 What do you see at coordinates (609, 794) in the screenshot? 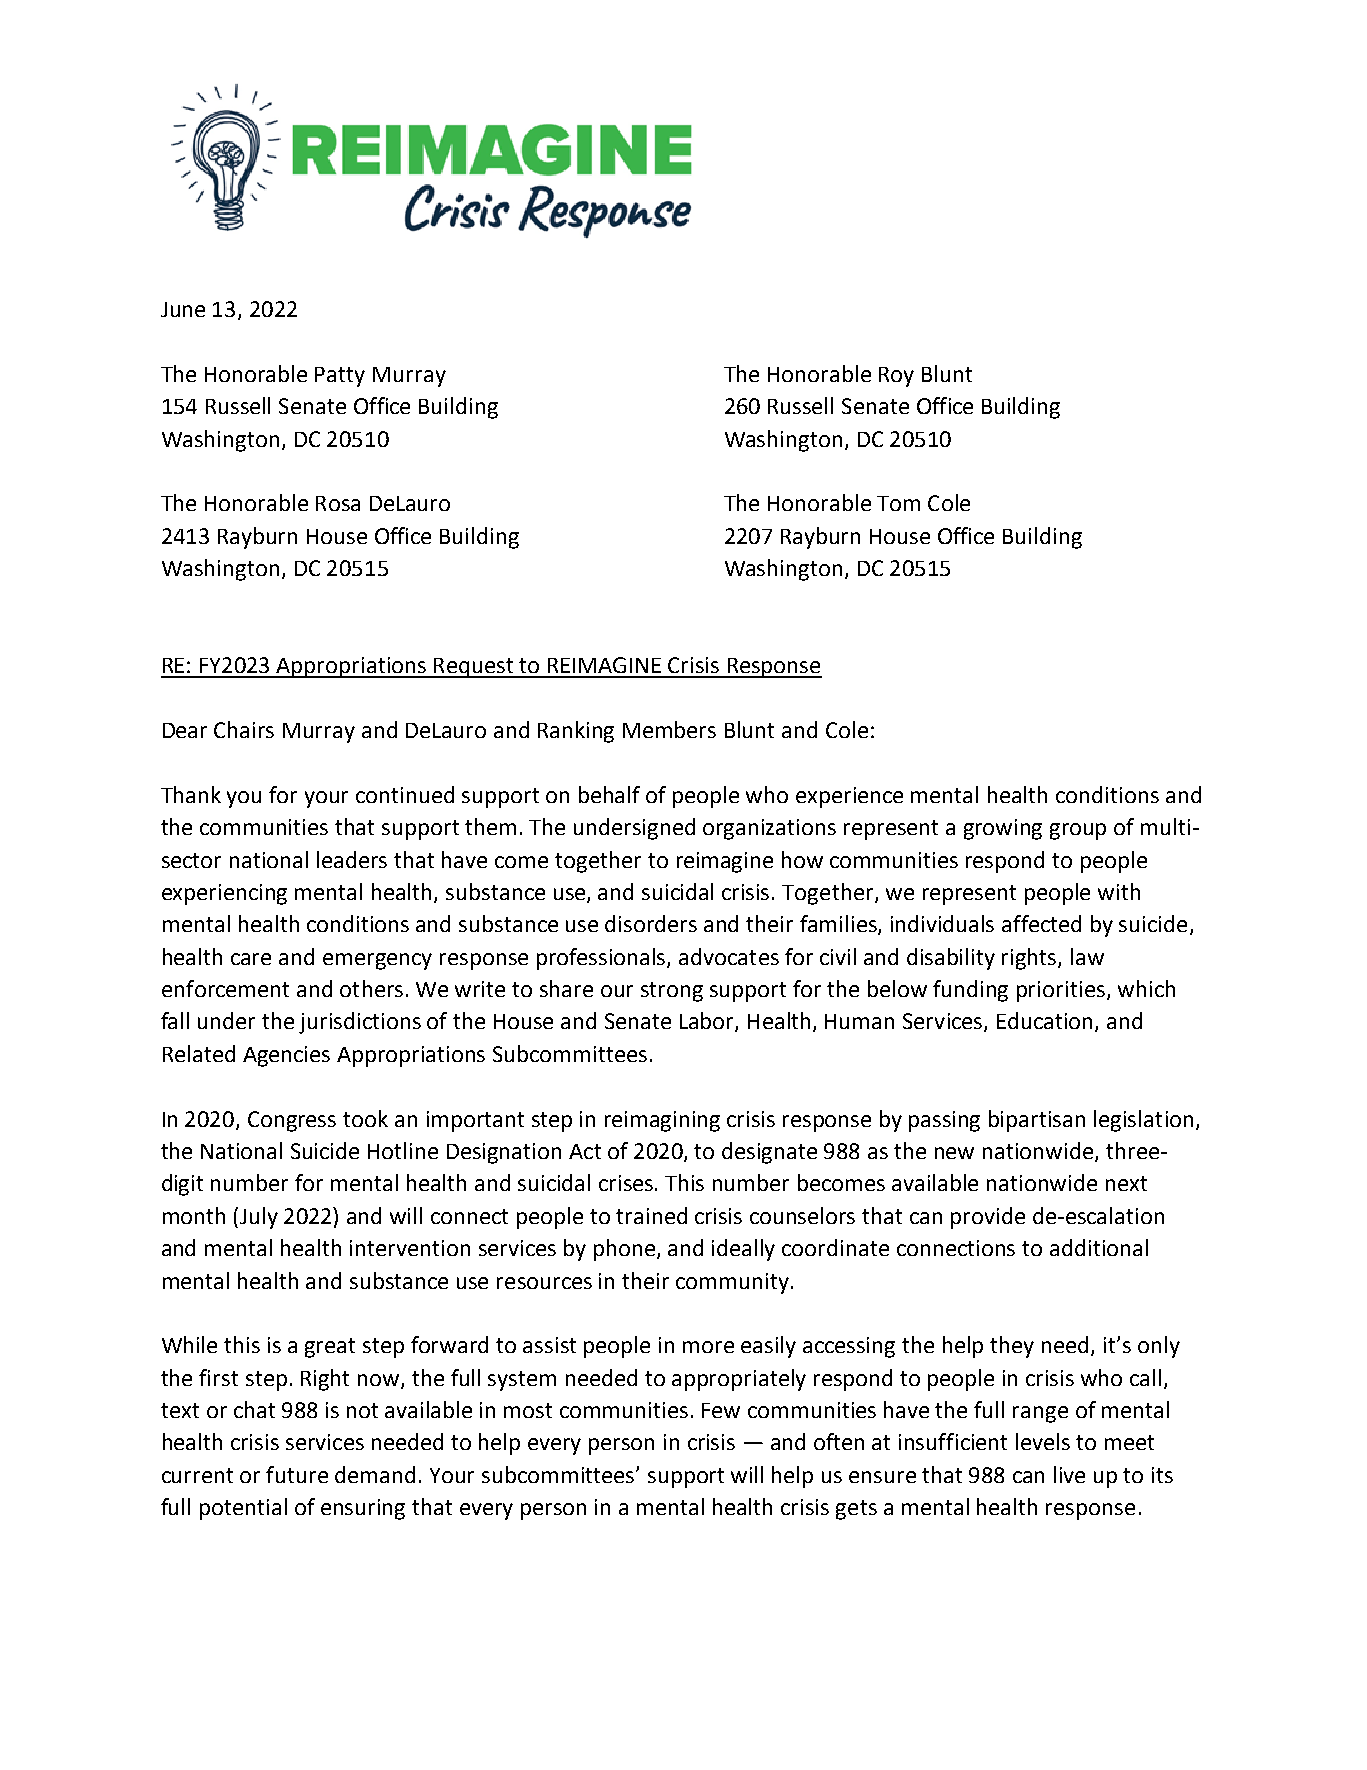
I see `behalf` at bounding box center [609, 794].
